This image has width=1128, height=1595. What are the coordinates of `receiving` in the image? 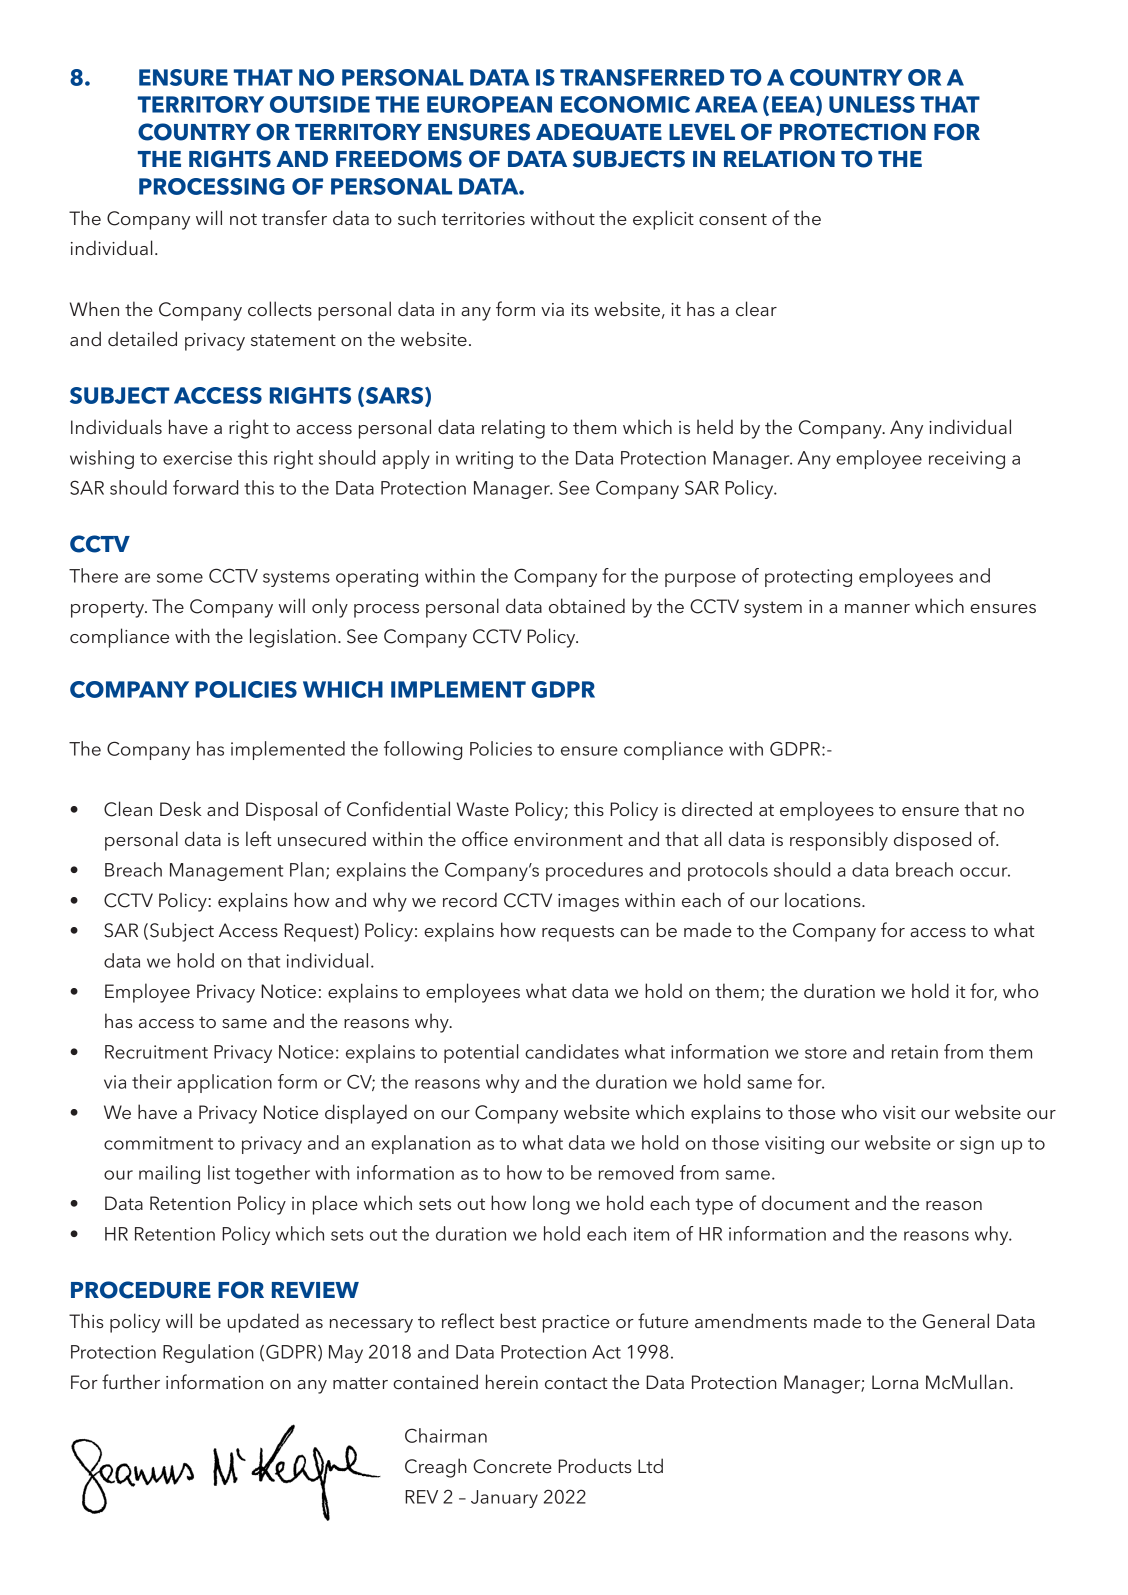 It's located at (967, 460).
